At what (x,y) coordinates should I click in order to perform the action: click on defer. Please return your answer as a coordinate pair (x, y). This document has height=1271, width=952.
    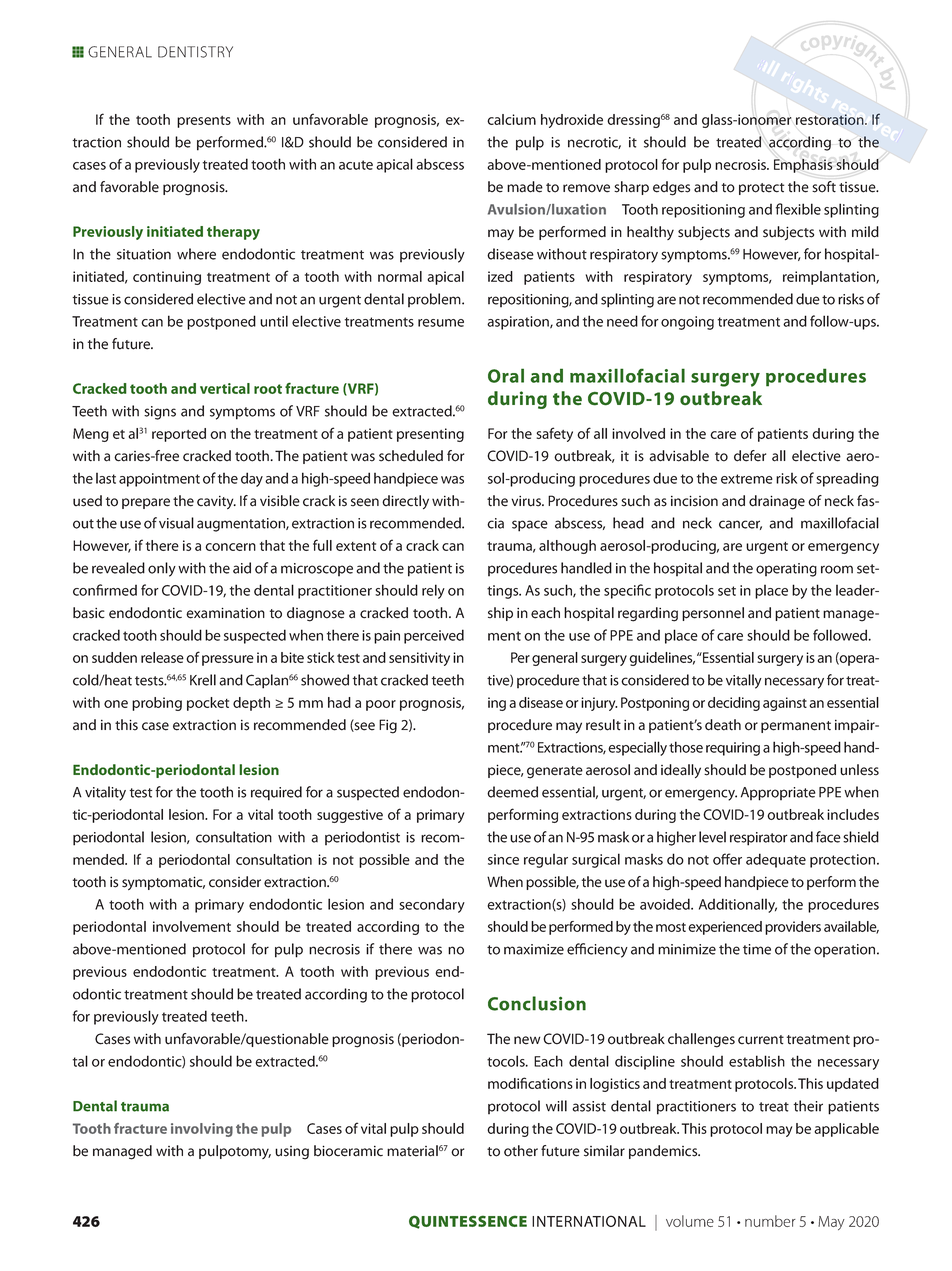
    Looking at the image, I should click on (750, 456).
